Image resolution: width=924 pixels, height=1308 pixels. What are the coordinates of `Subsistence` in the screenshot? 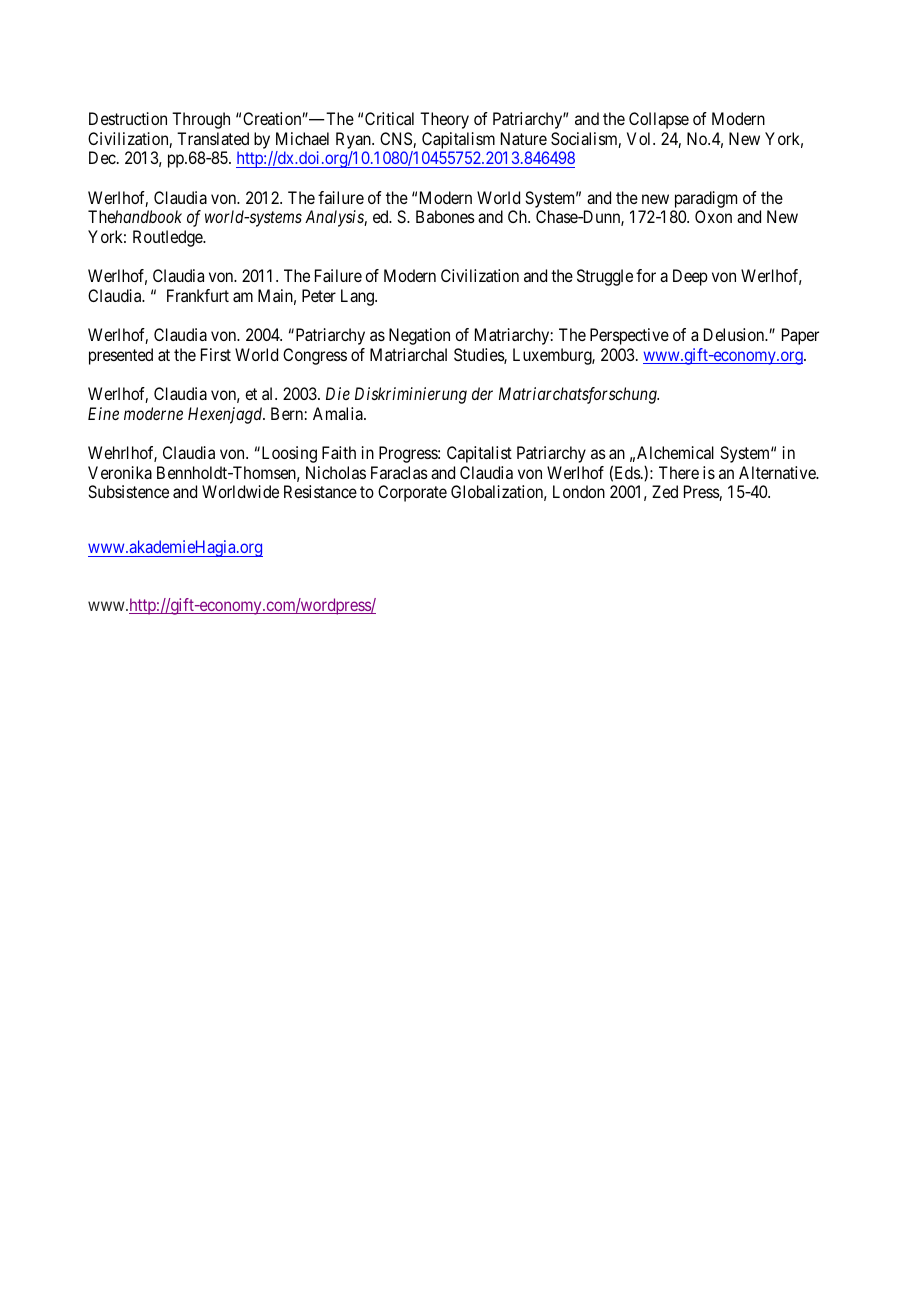 It's located at (128, 491).
